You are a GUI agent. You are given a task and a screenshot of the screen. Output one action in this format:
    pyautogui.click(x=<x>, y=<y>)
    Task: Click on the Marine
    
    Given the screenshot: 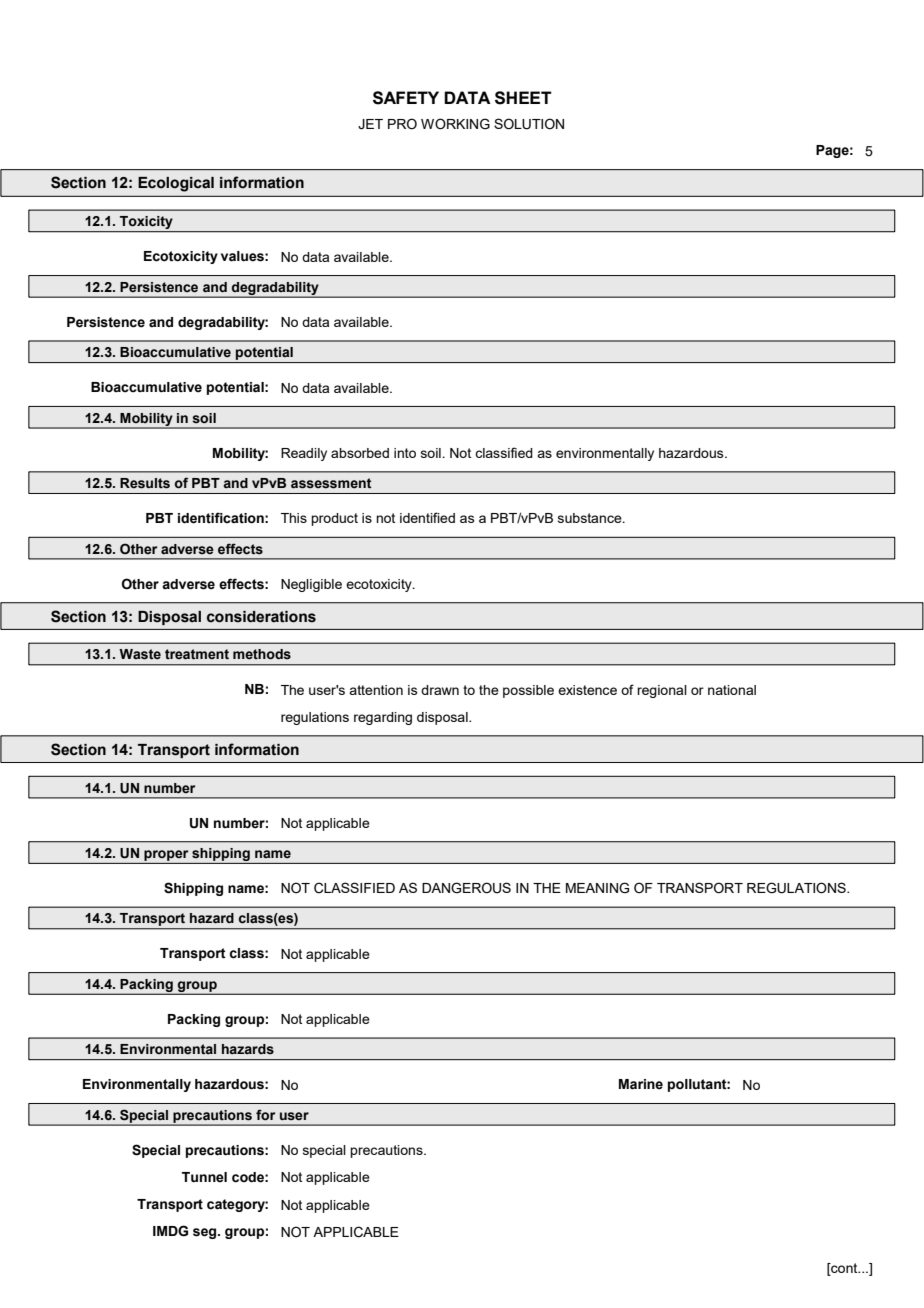 What is the action you would take?
    pyautogui.click(x=641, y=1084)
